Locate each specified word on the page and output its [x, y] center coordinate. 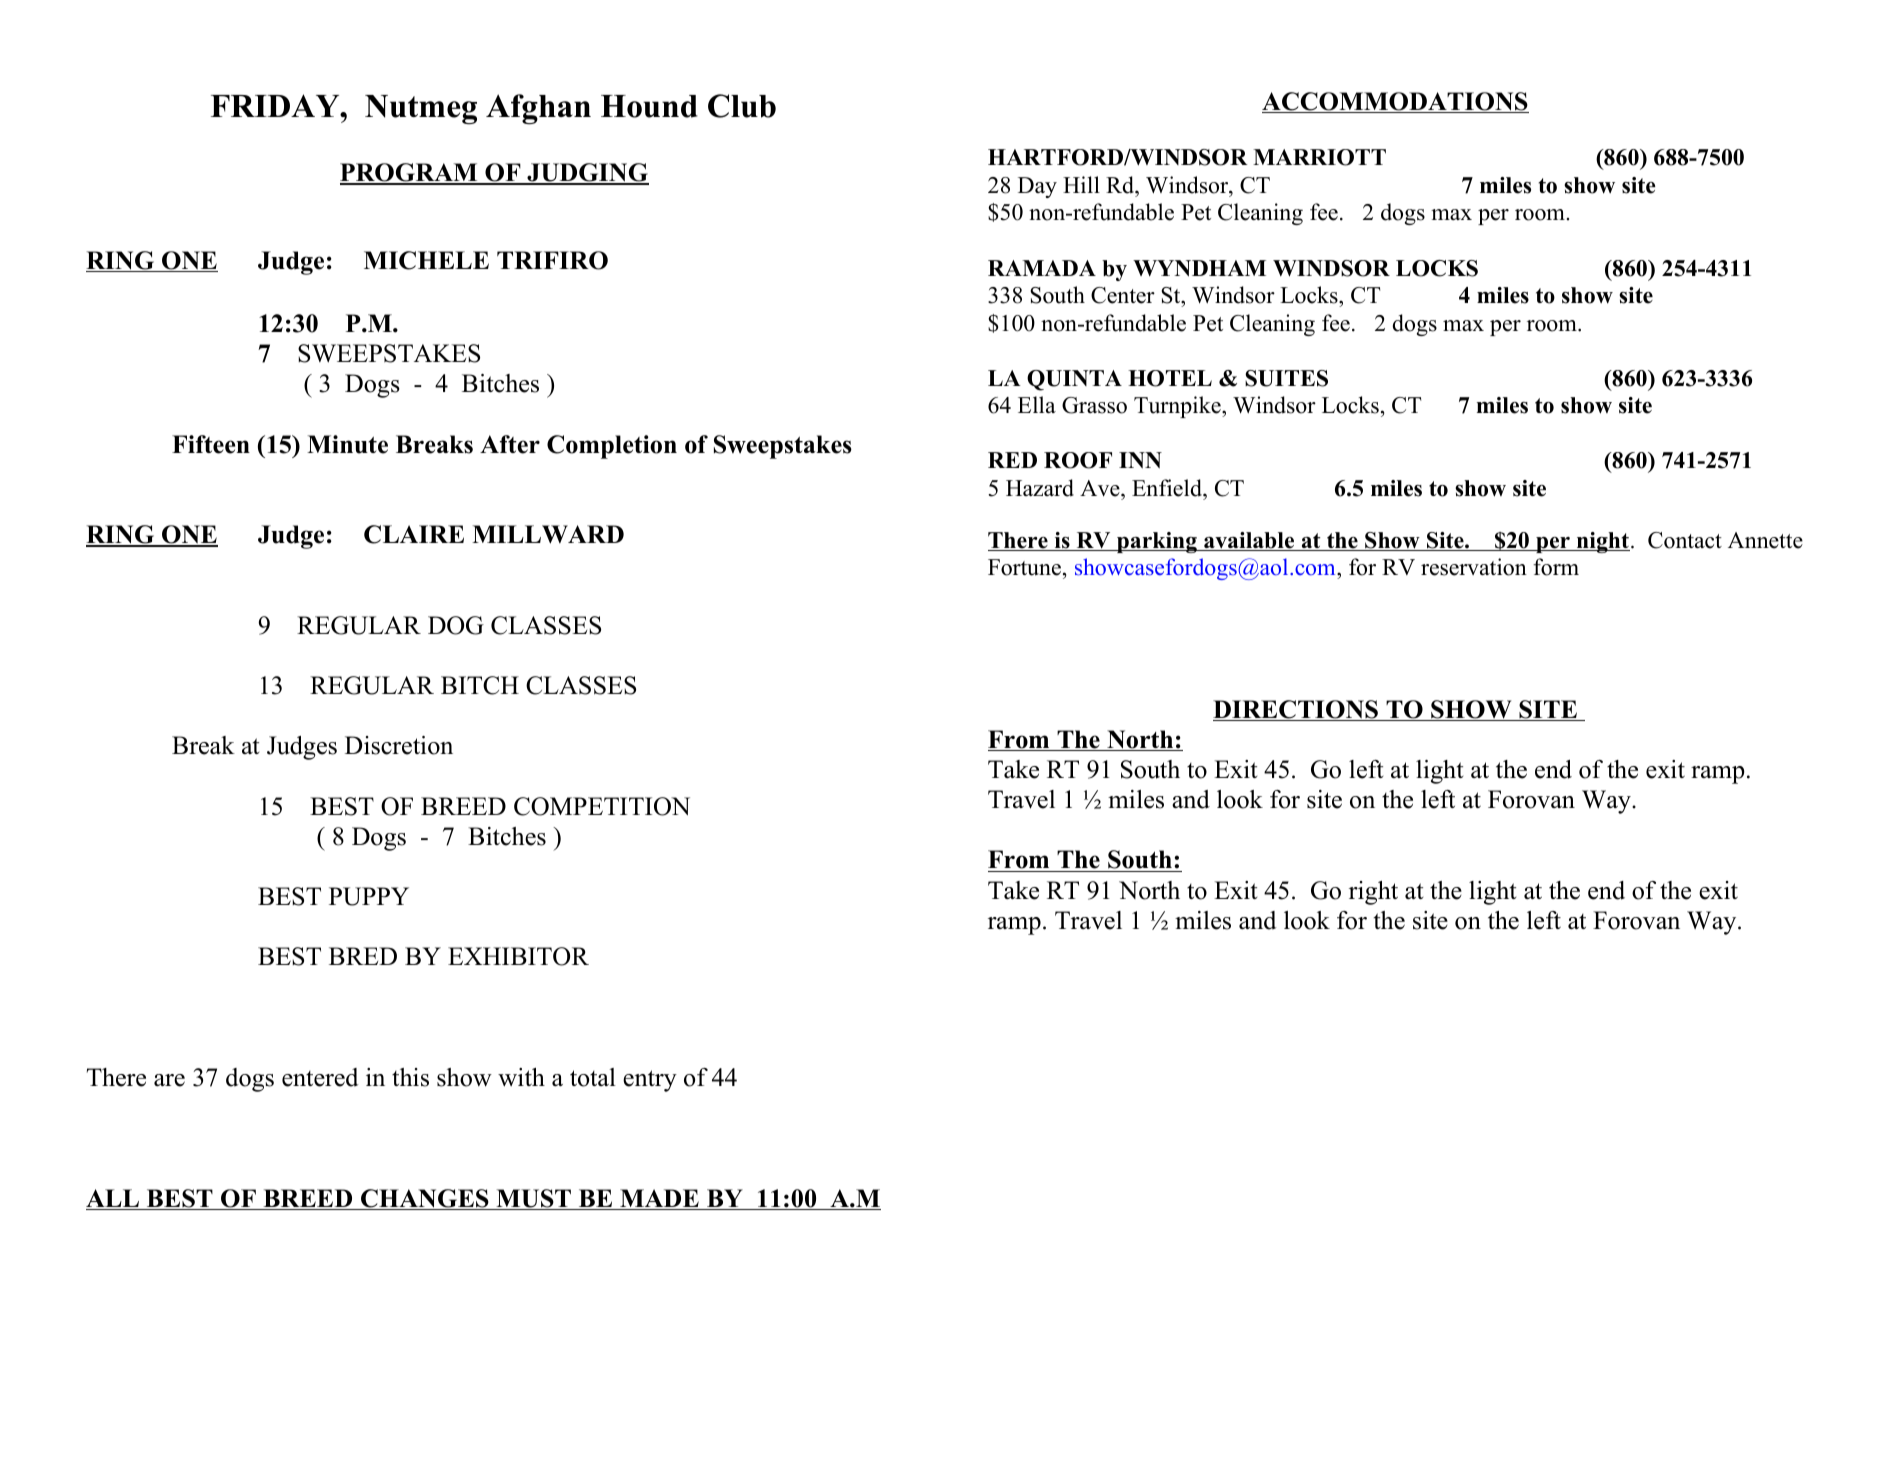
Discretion [399, 745]
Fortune [1024, 567]
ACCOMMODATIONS [1395, 102]
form [1556, 567]
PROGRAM [410, 174]
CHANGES [425, 1199]
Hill [1081, 184]
